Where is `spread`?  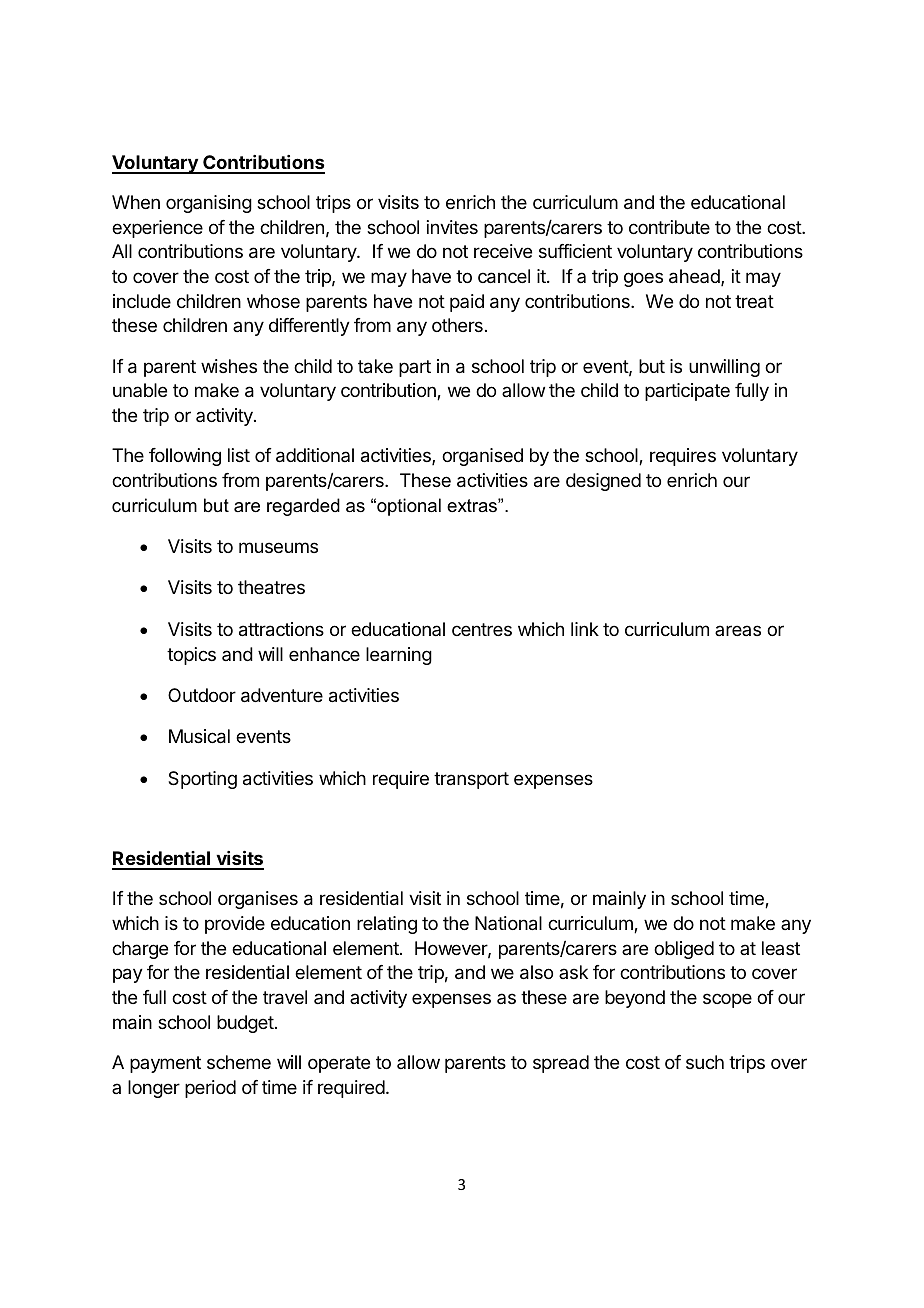 spread is located at coordinates (561, 1064).
